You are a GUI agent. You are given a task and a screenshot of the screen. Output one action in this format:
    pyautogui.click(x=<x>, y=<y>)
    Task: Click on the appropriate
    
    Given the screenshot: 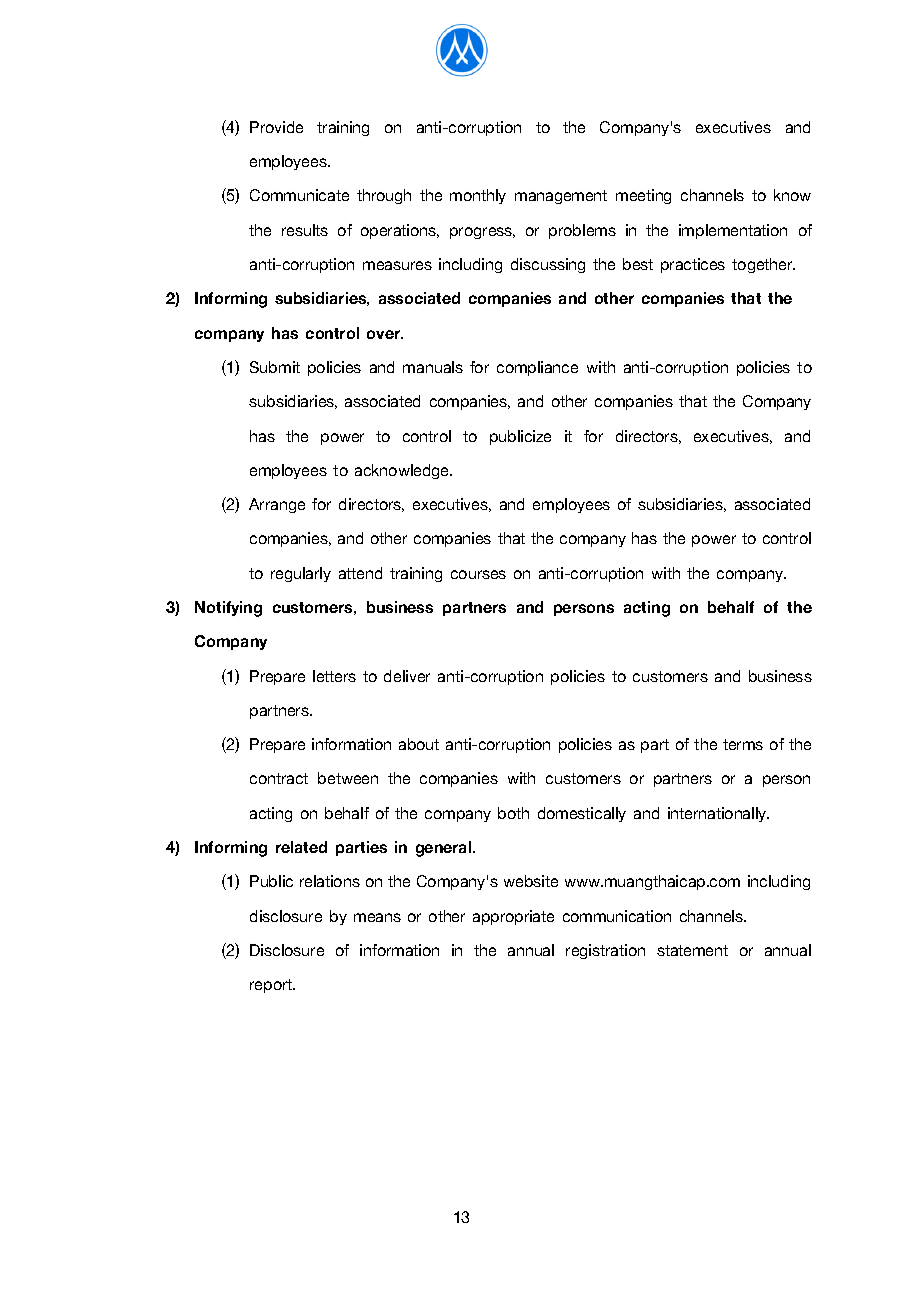 What is the action you would take?
    pyautogui.click(x=513, y=917)
